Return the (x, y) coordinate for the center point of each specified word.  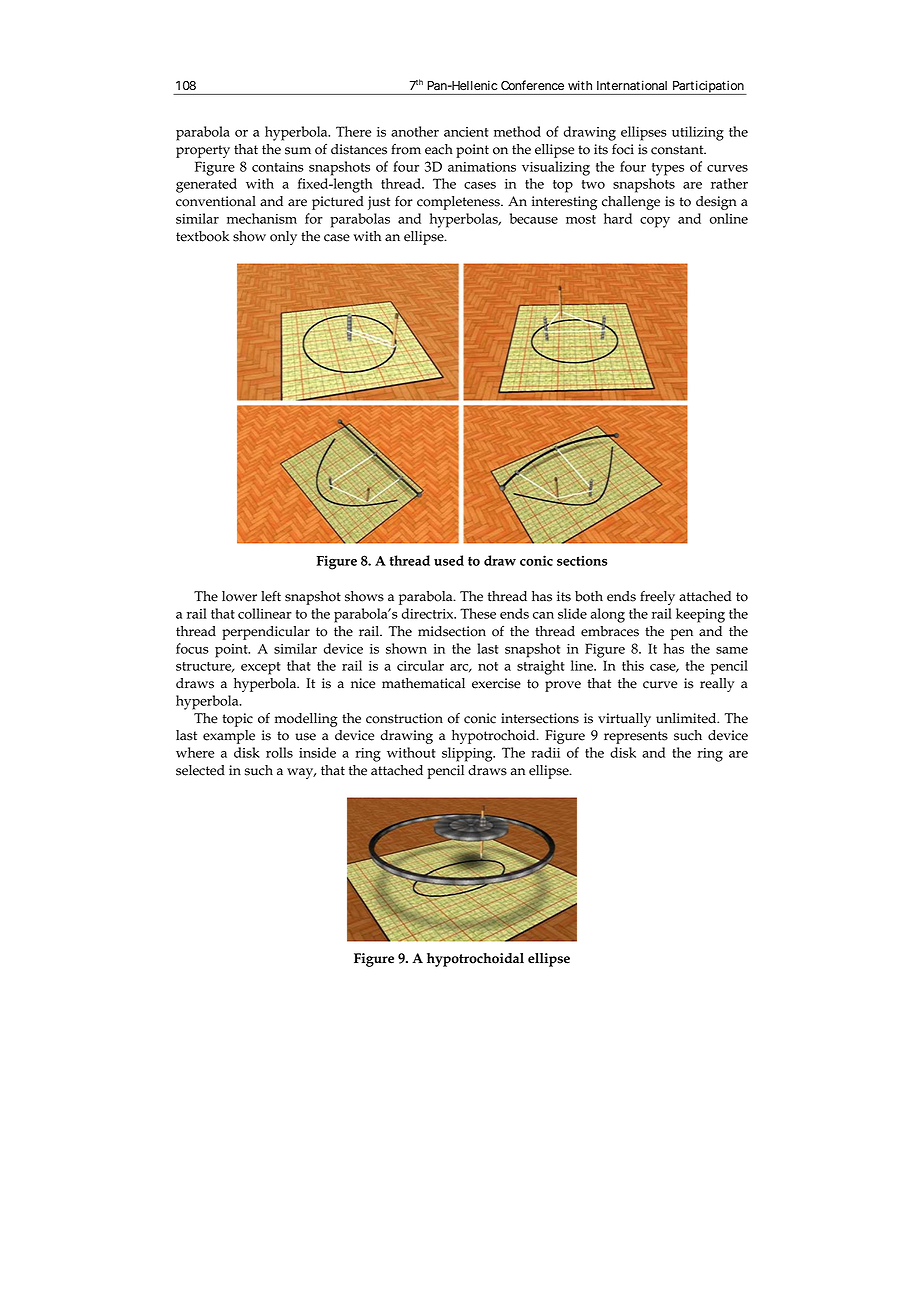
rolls (279, 752)
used (449, 560)
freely (657, 598)
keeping (700, 615)
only (283, 238)
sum (298, 151)
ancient (466, 132)
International (632, 85)
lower (239, 596)
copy (655, 222)
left (271, 596)
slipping (468, 754)
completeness (459, 203)
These (478, 613)
